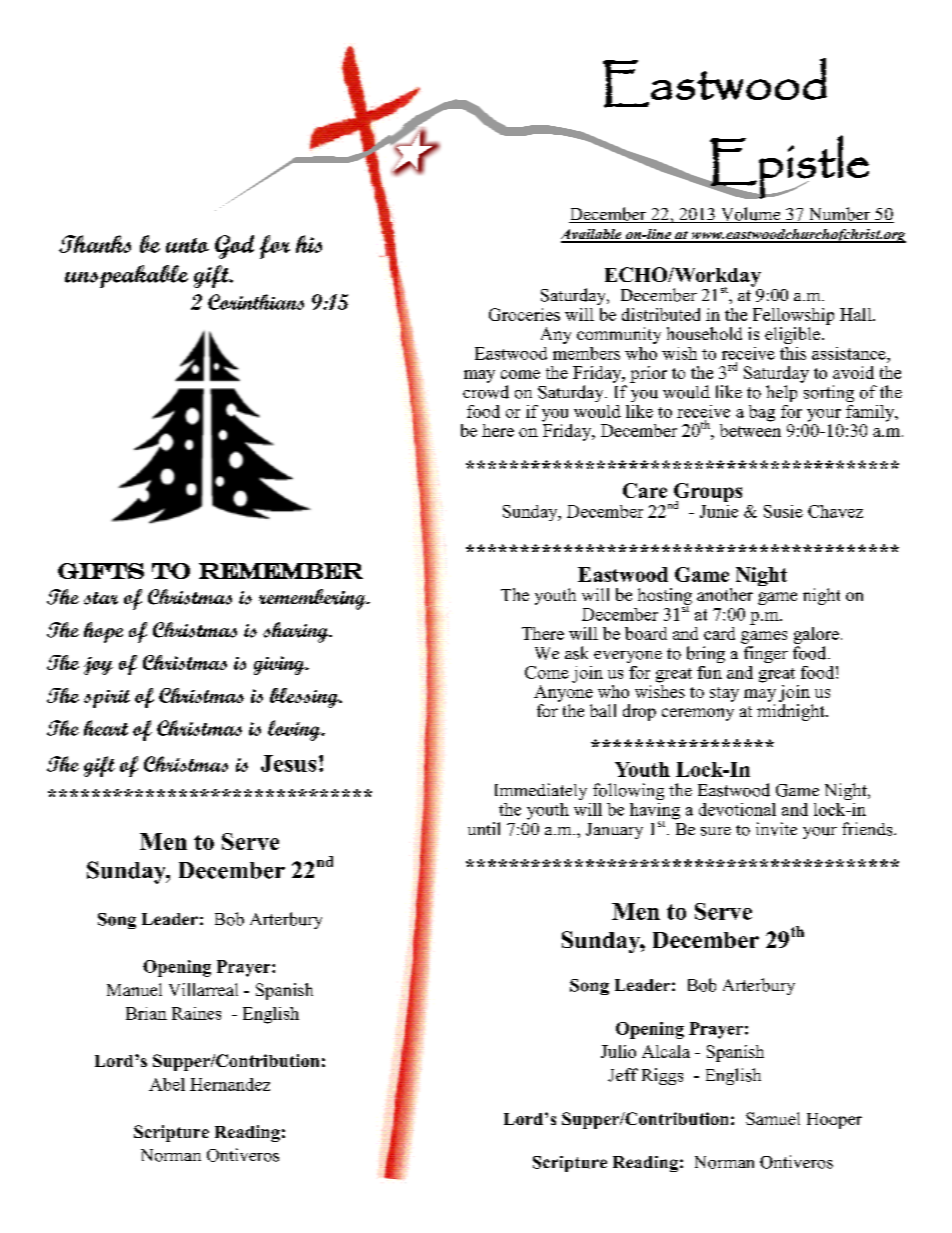 The width and height of the page is (952, 1233). What do you see at coordinates (486, 392) in the page?
I see `crowd` at bounding box center [486, 392].
